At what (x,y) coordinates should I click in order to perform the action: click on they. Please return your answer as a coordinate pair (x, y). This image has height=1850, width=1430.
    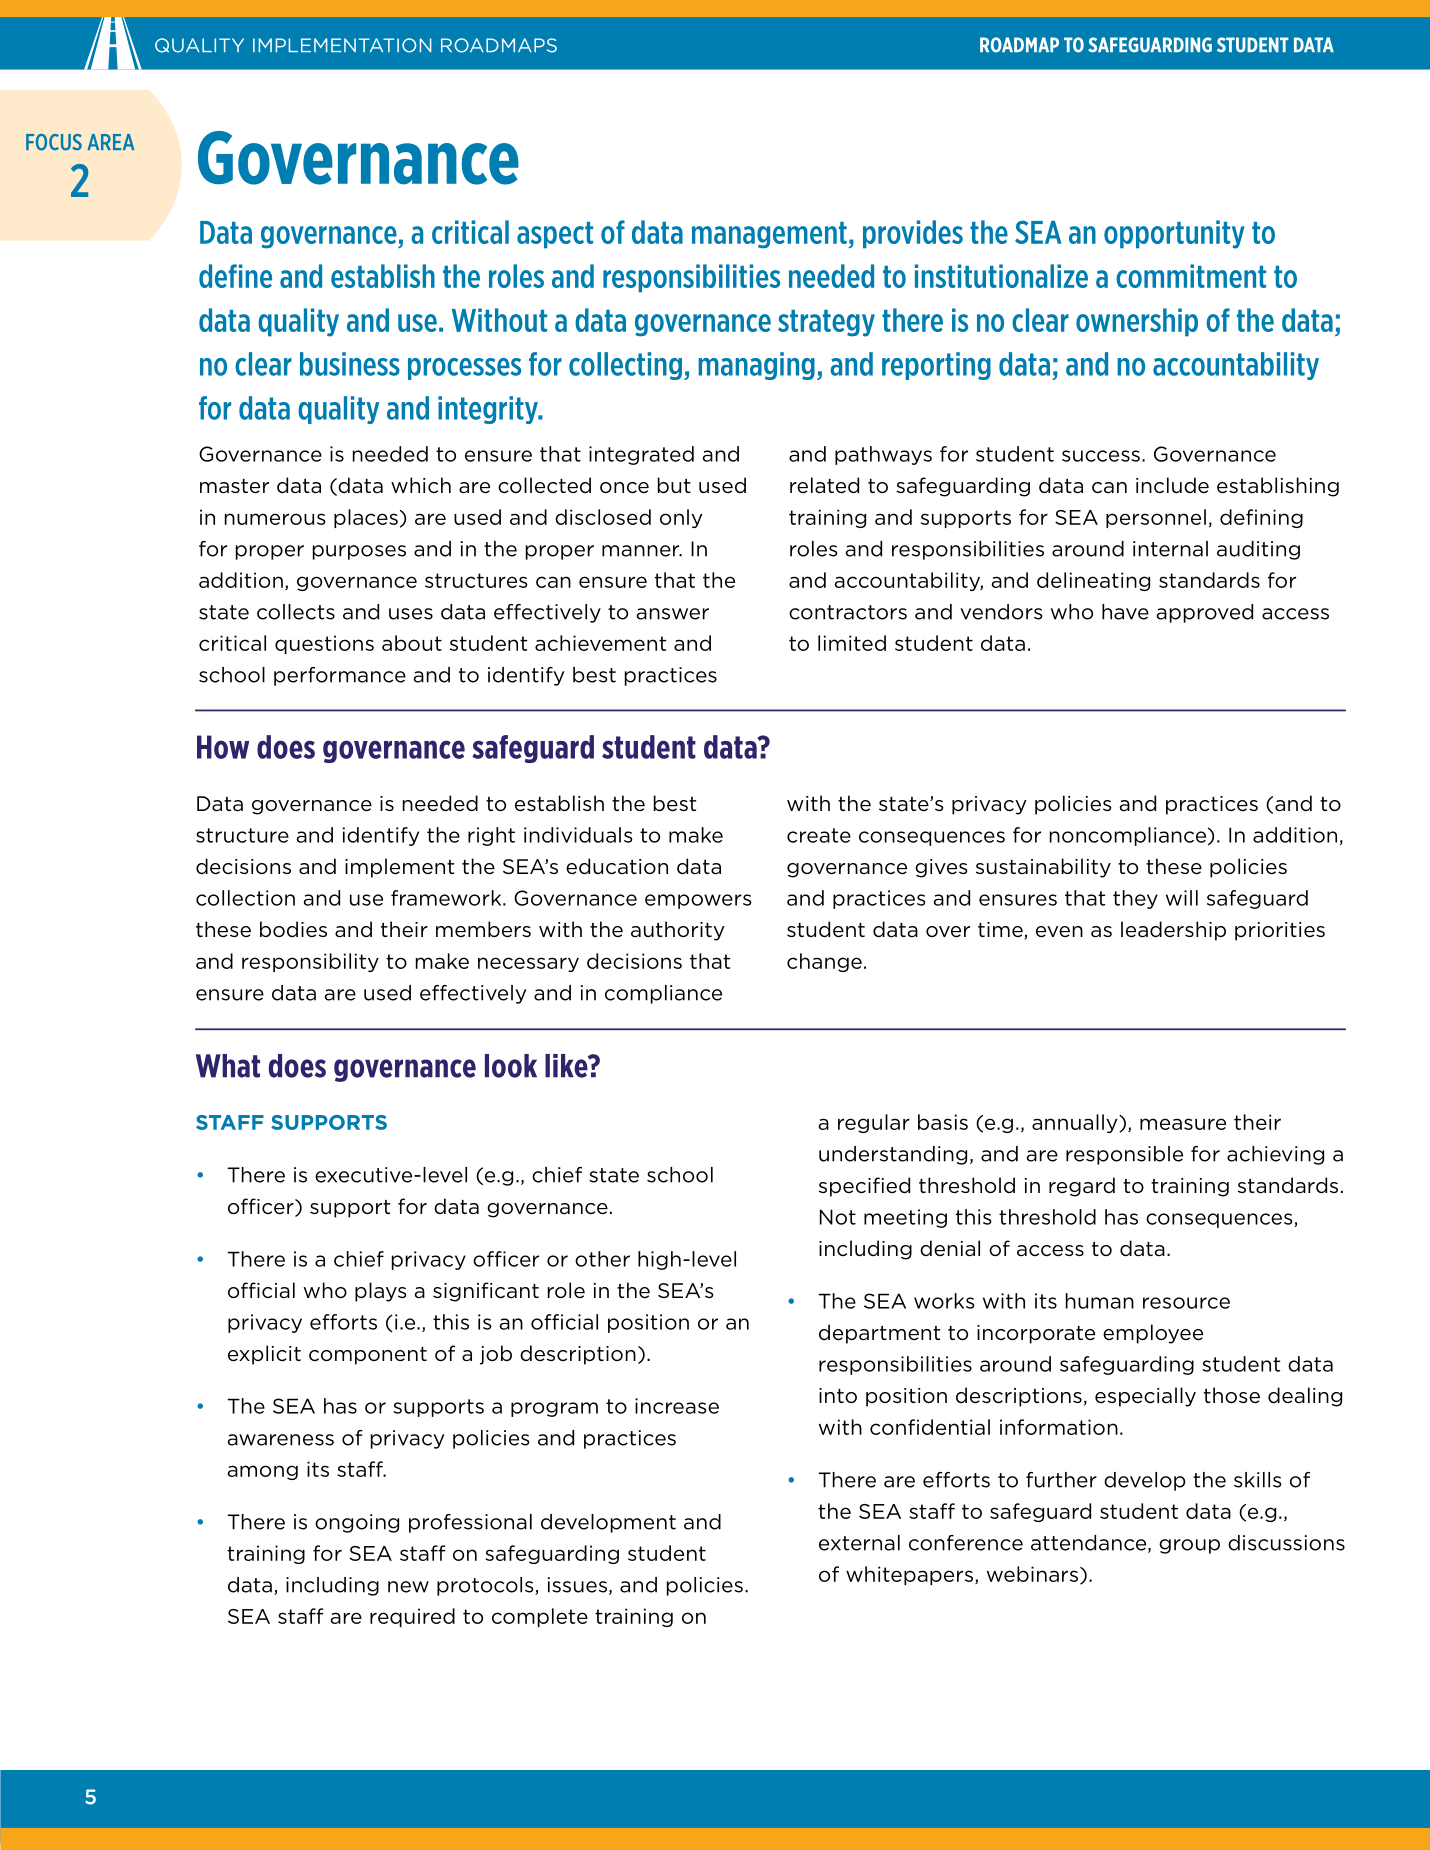
    Looking at the image, I should click on (1135, 899).
